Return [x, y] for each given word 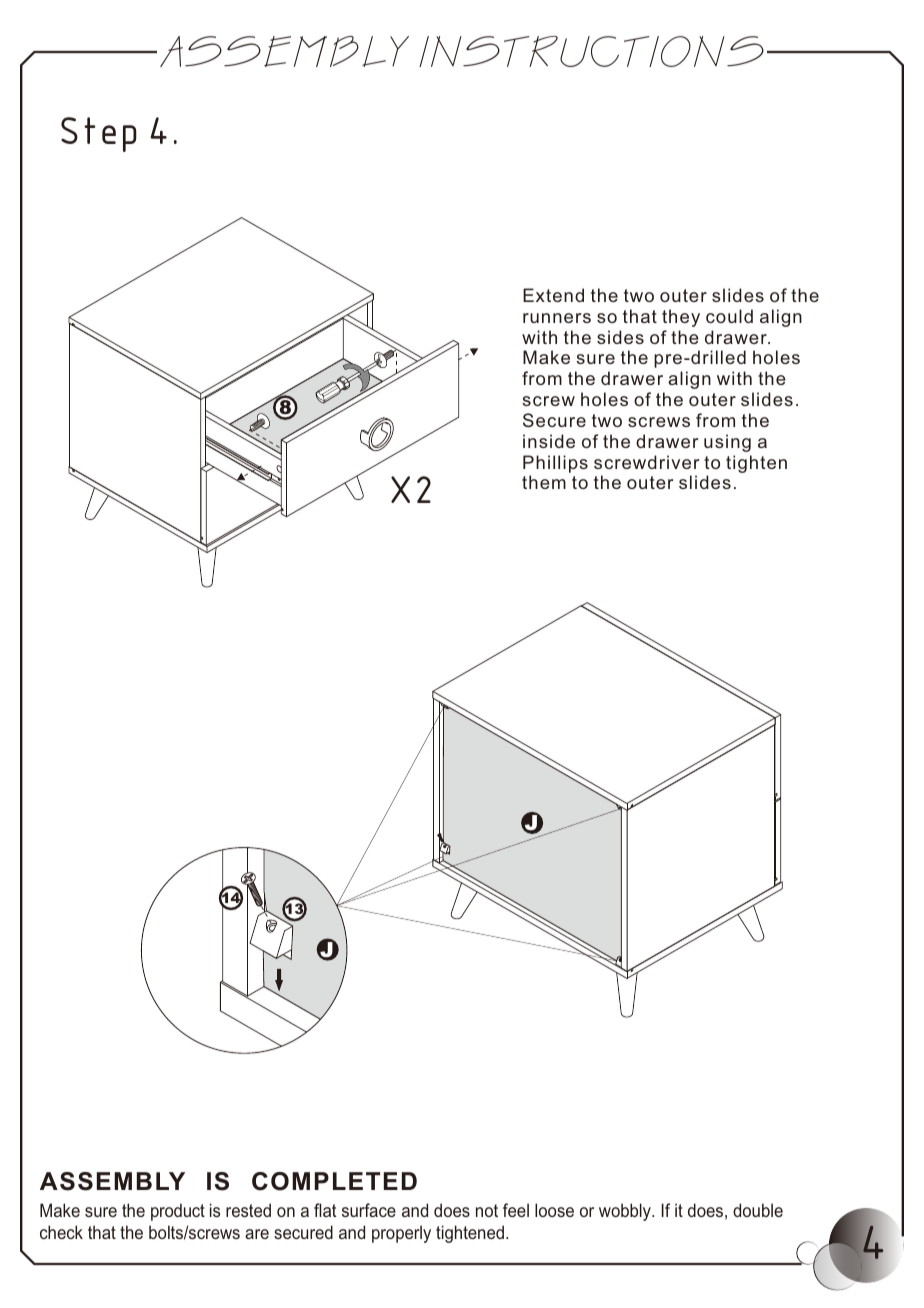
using [727, 443]
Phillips [555, 464]
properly [401, 1234]
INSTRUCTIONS [591, 51]
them [544, 482]
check [61, 1232]
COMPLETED [334, 1181]
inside [549, 441]
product [178, 1212]
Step [99, 134]
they [681, 318]
